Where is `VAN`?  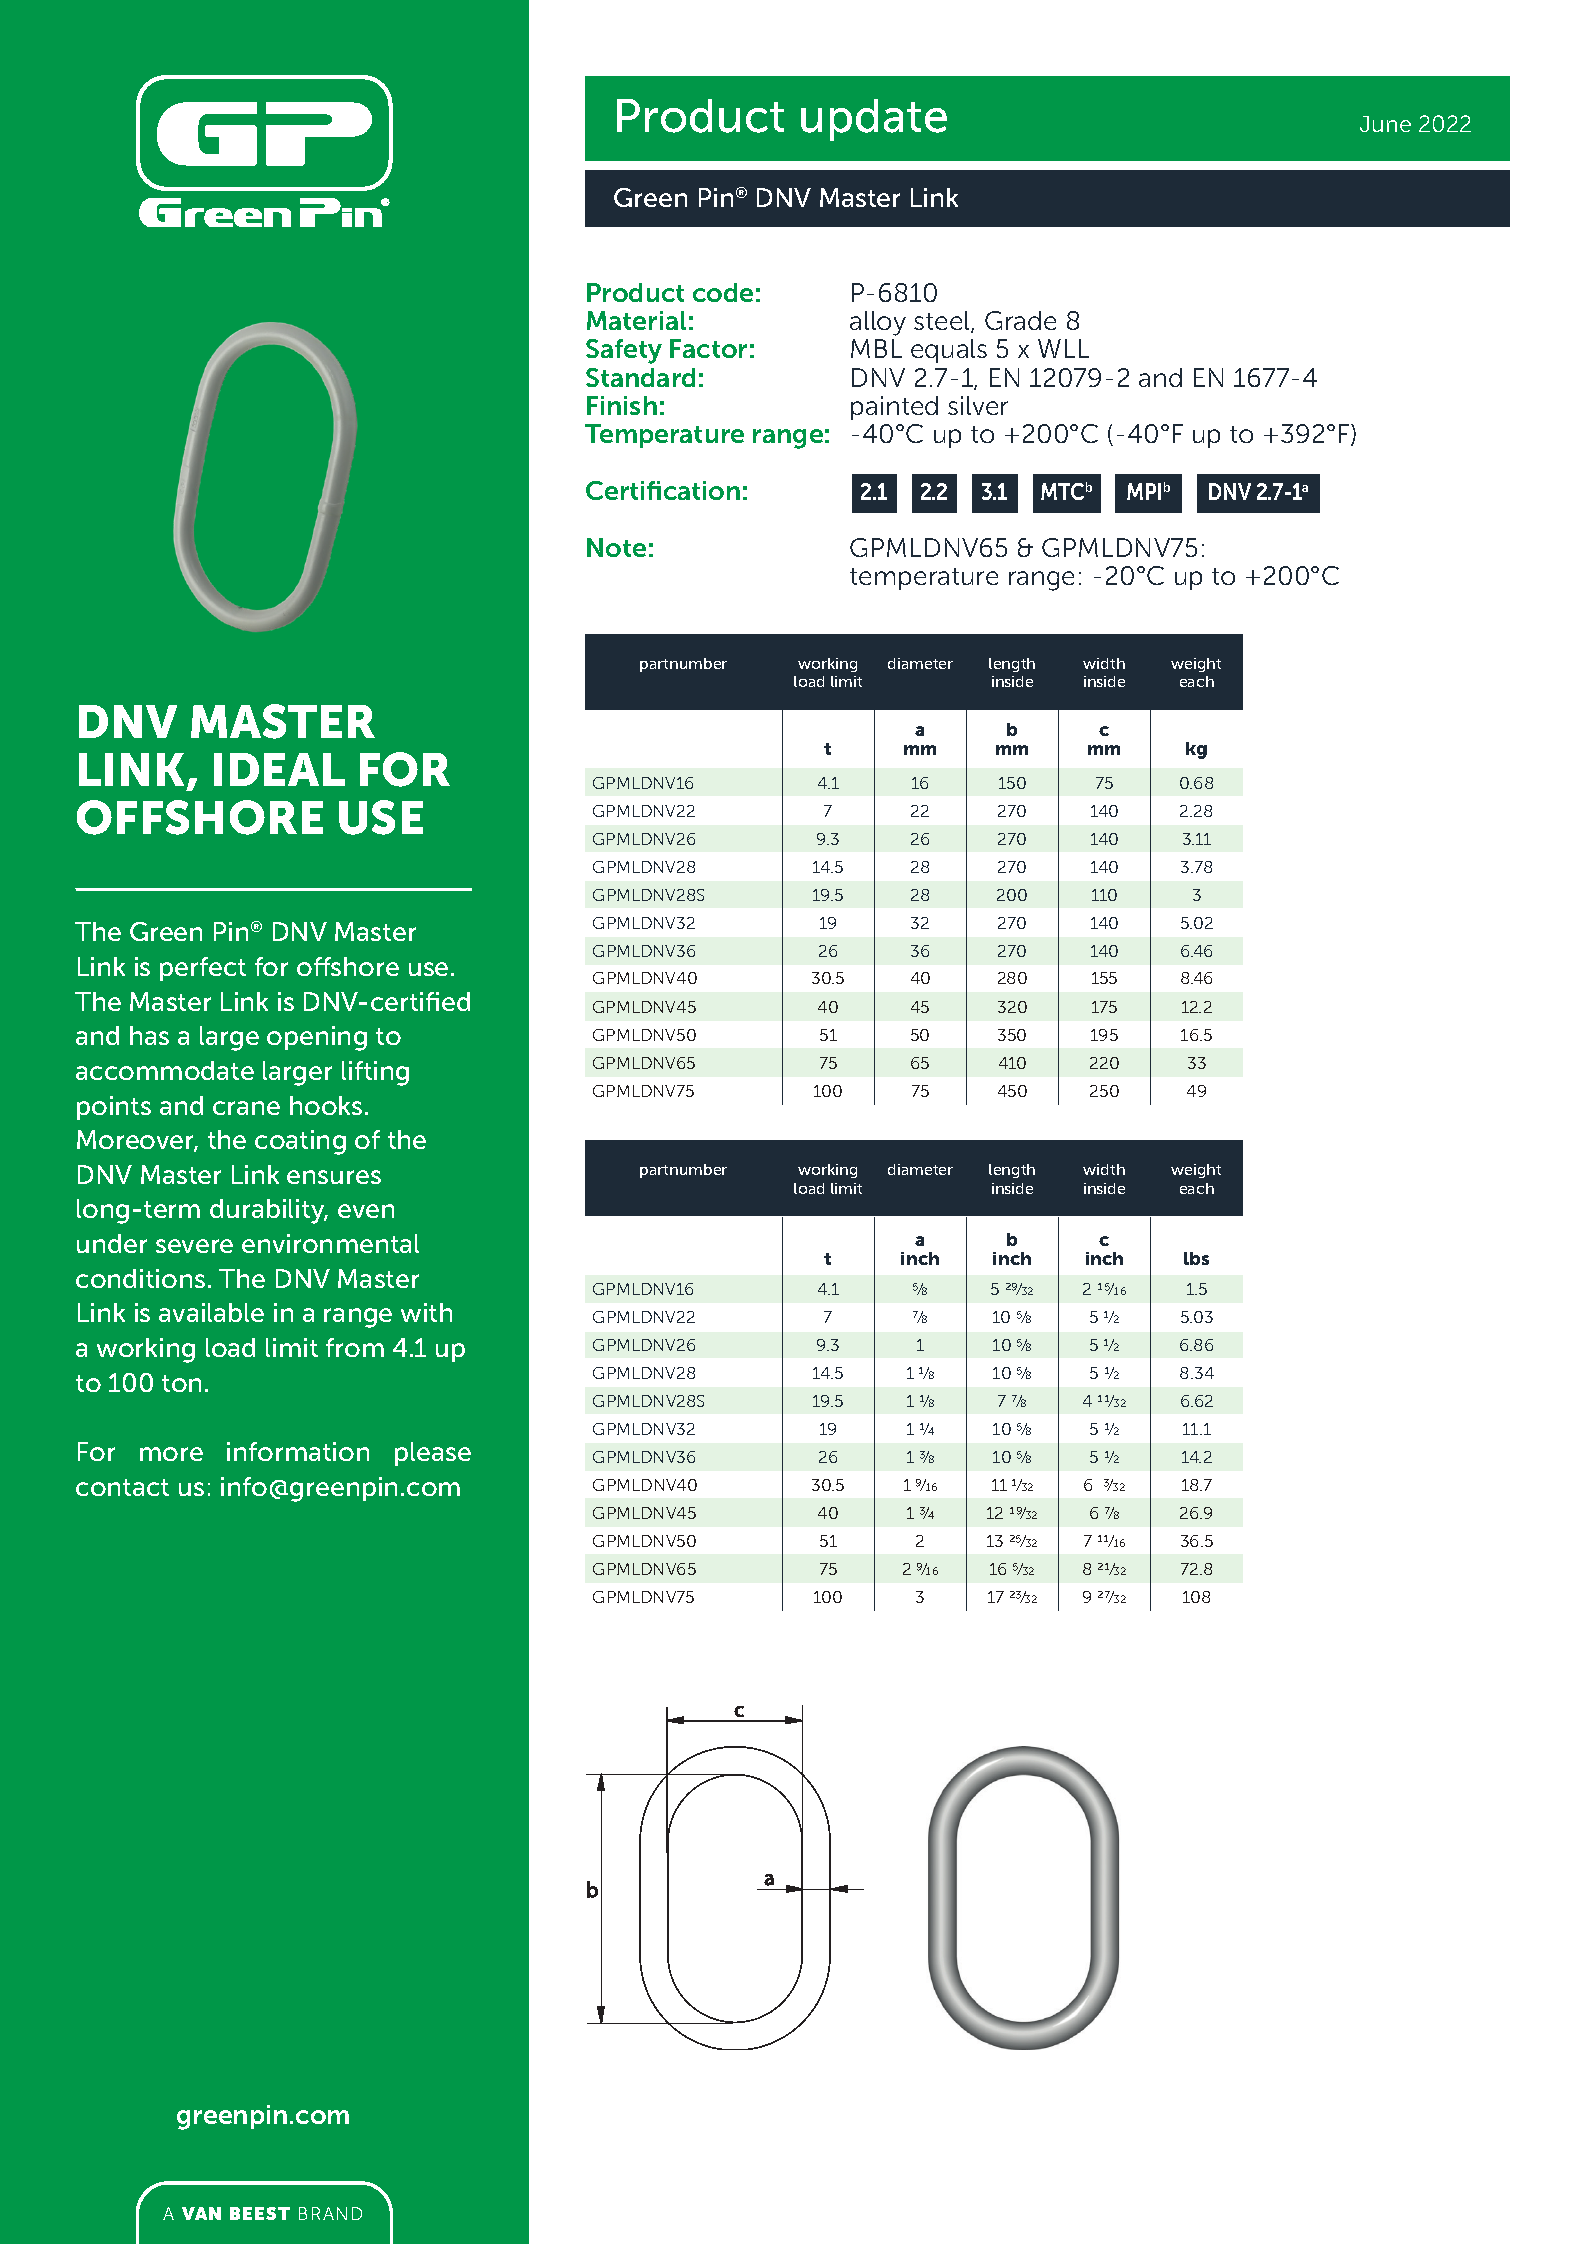
VAN is located at coordinates (201, 2213).
